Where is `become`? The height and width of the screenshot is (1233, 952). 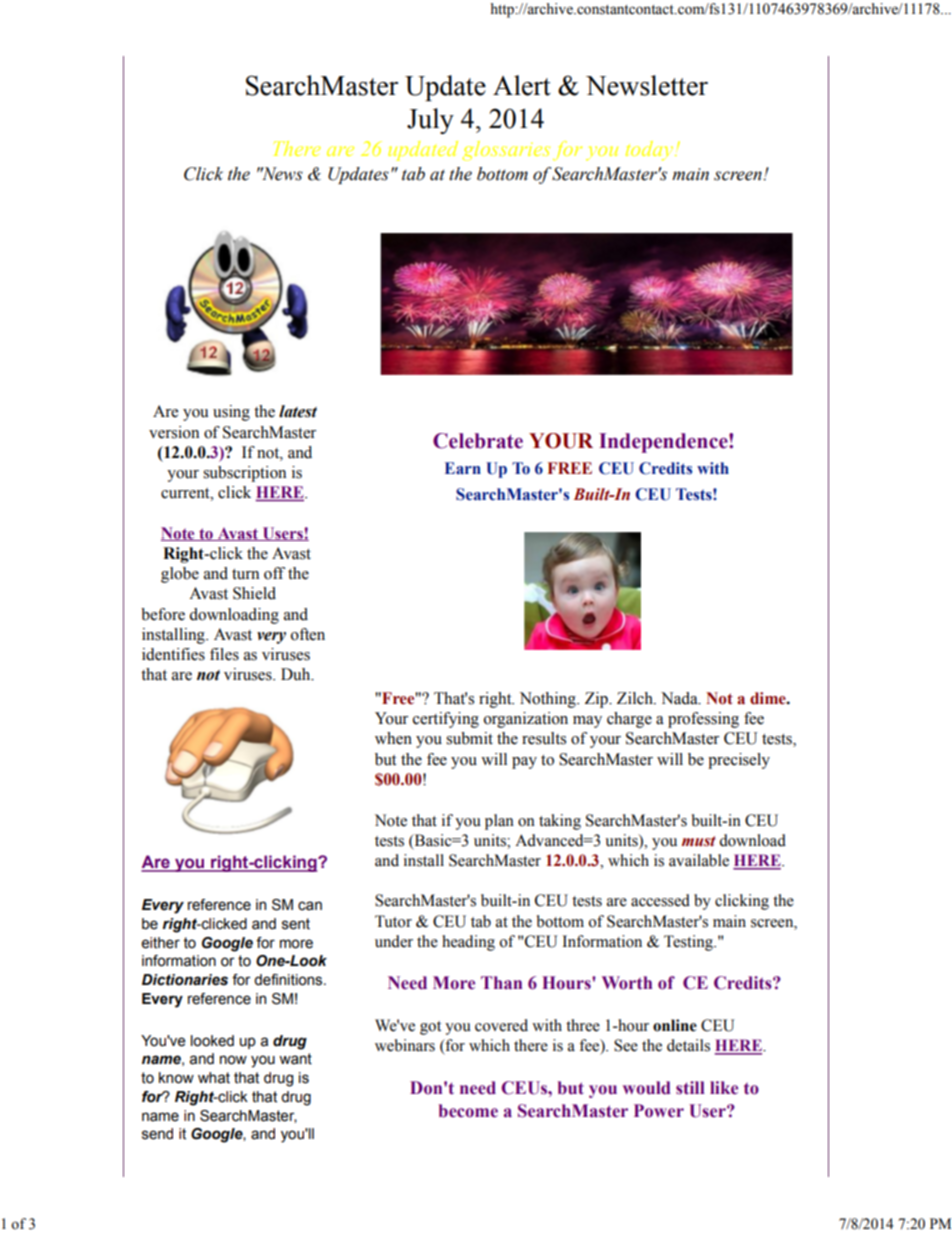
become is located at coordinates (468, 1111).
